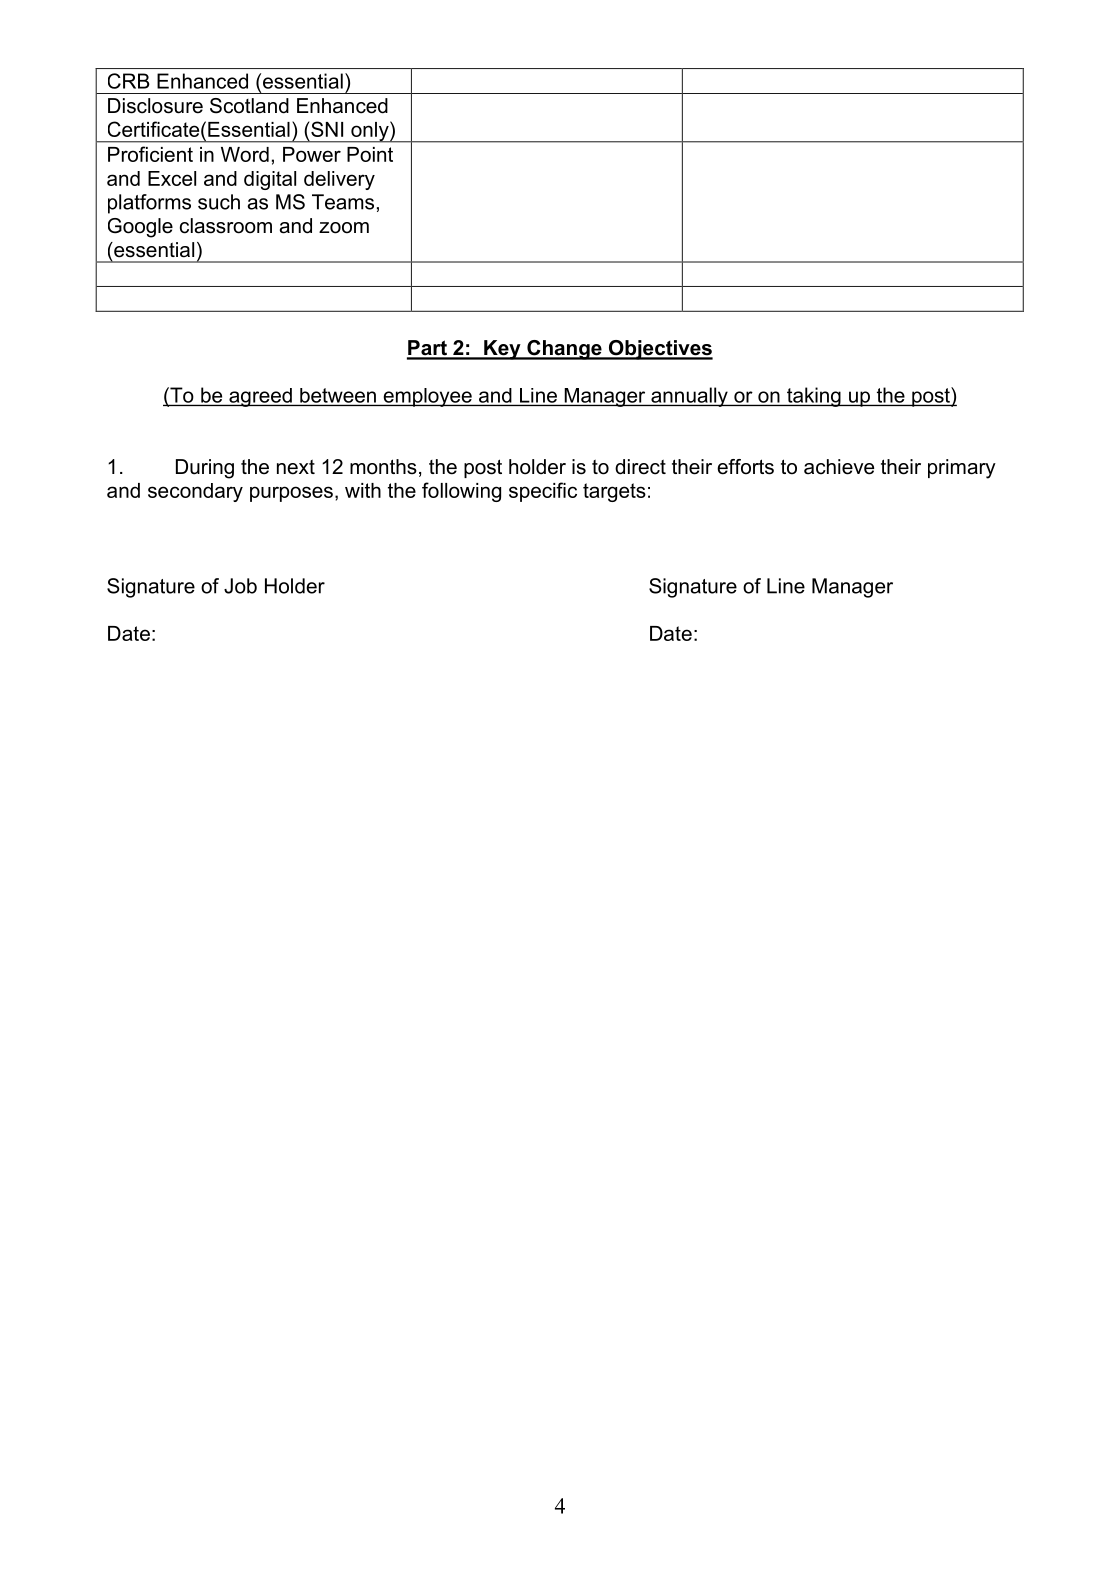 Image resolution: width=1120 pixels, height=1585 pixels. Describe the element at coordinates (240, 586) in the screenshot. I see `Job` at that location.
